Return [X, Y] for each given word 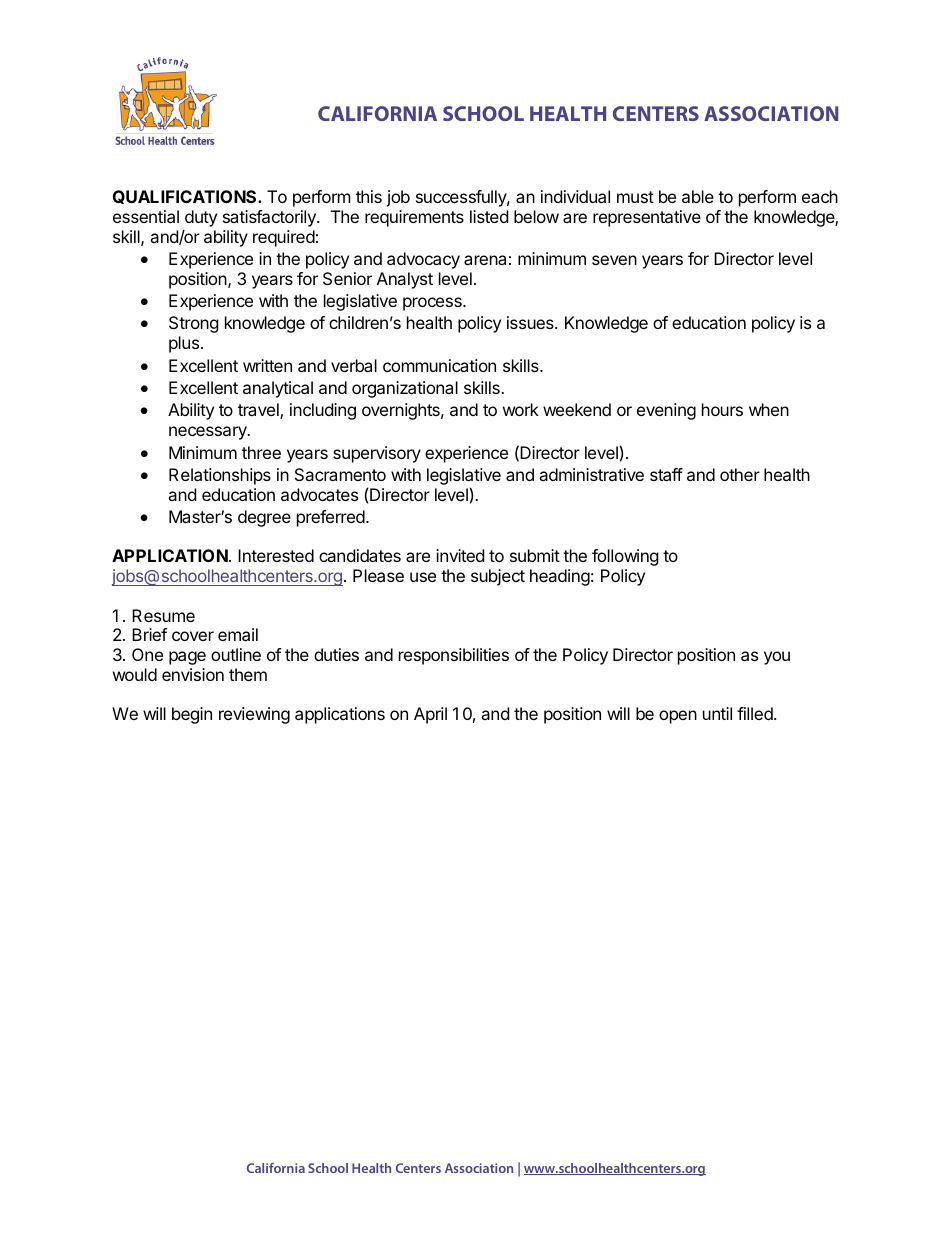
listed [489, 216]
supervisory [377, 454]
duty [201, 218]
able [698, 196]
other [740, 474]
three [261, 452]
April [430, 715]
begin [192, 715]
